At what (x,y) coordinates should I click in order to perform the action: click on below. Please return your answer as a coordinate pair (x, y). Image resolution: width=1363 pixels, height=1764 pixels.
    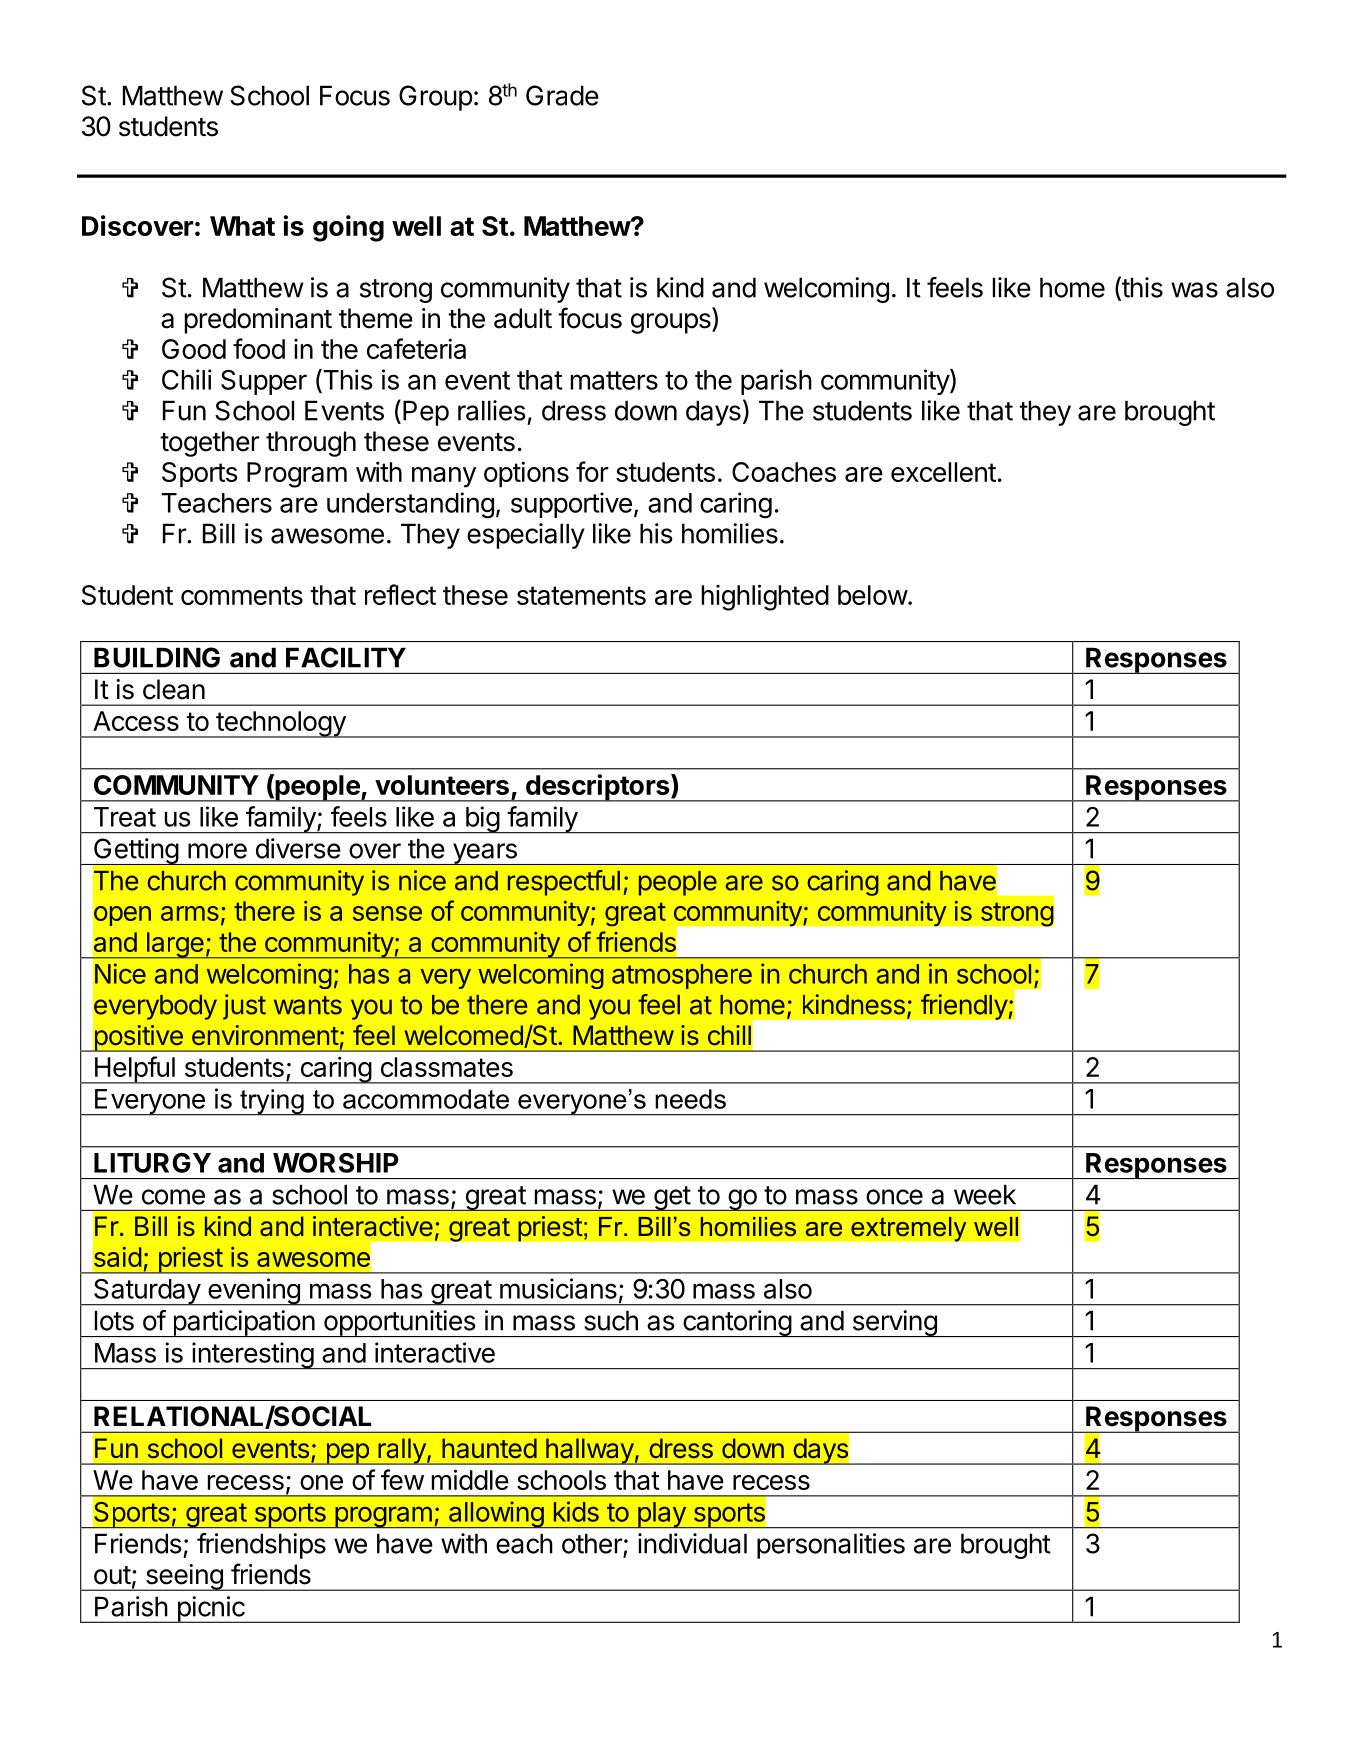
    Looking at the image, I should click on (873, 595).
